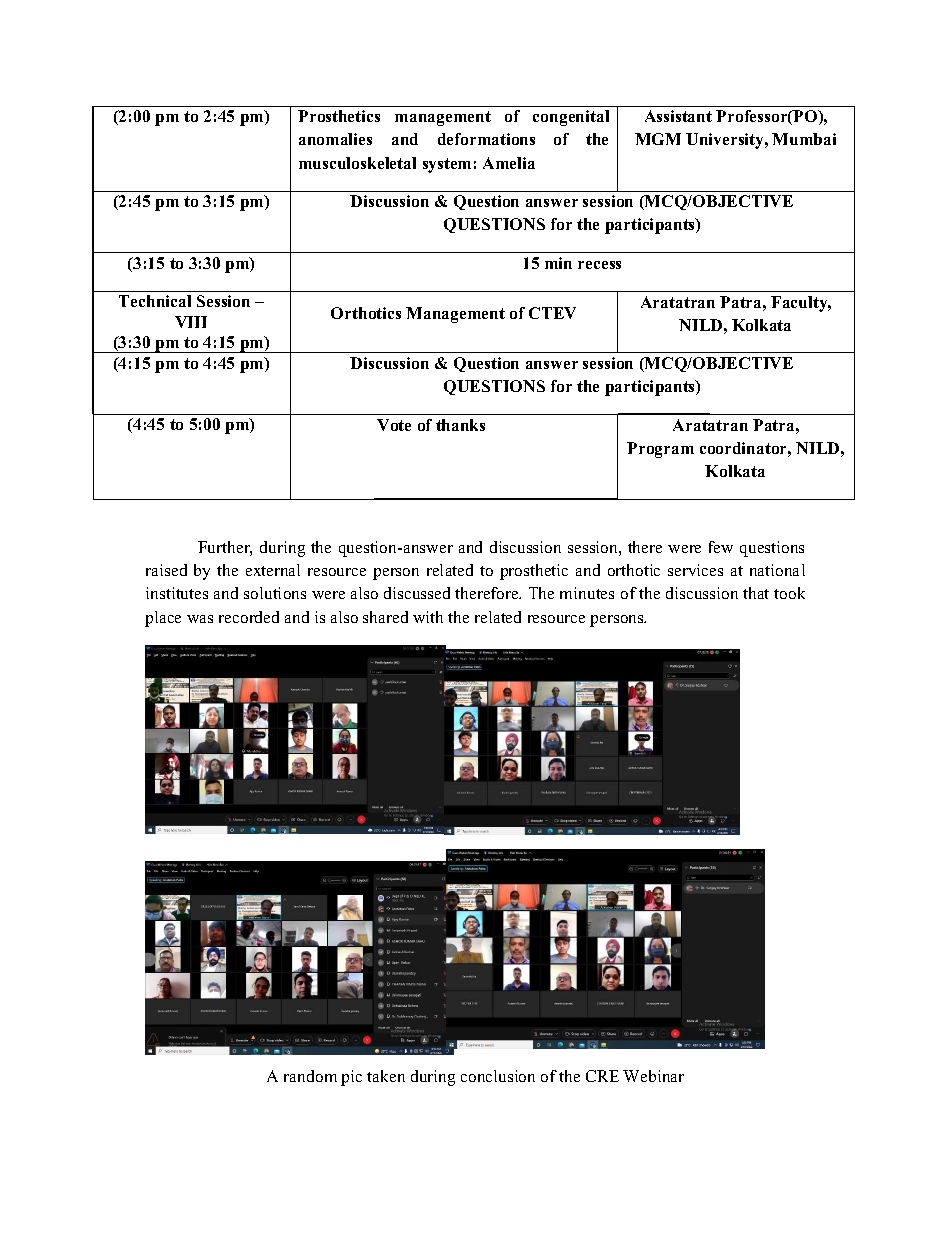 The height and width of the screenshot is (1233, 952). I want to click on Vote, so click(394, 425).
